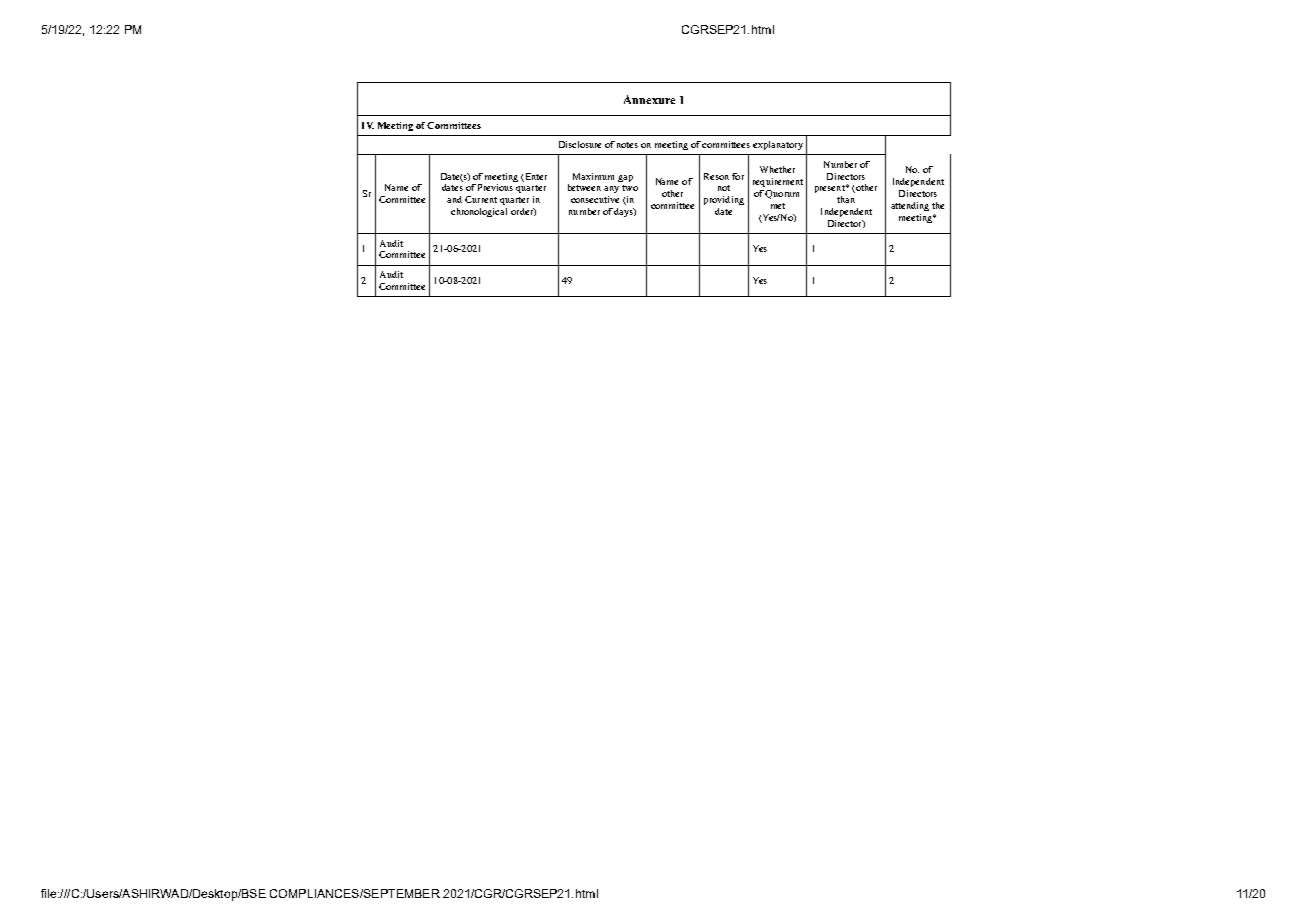  I want to click on Quorum, so click(782, 194).
